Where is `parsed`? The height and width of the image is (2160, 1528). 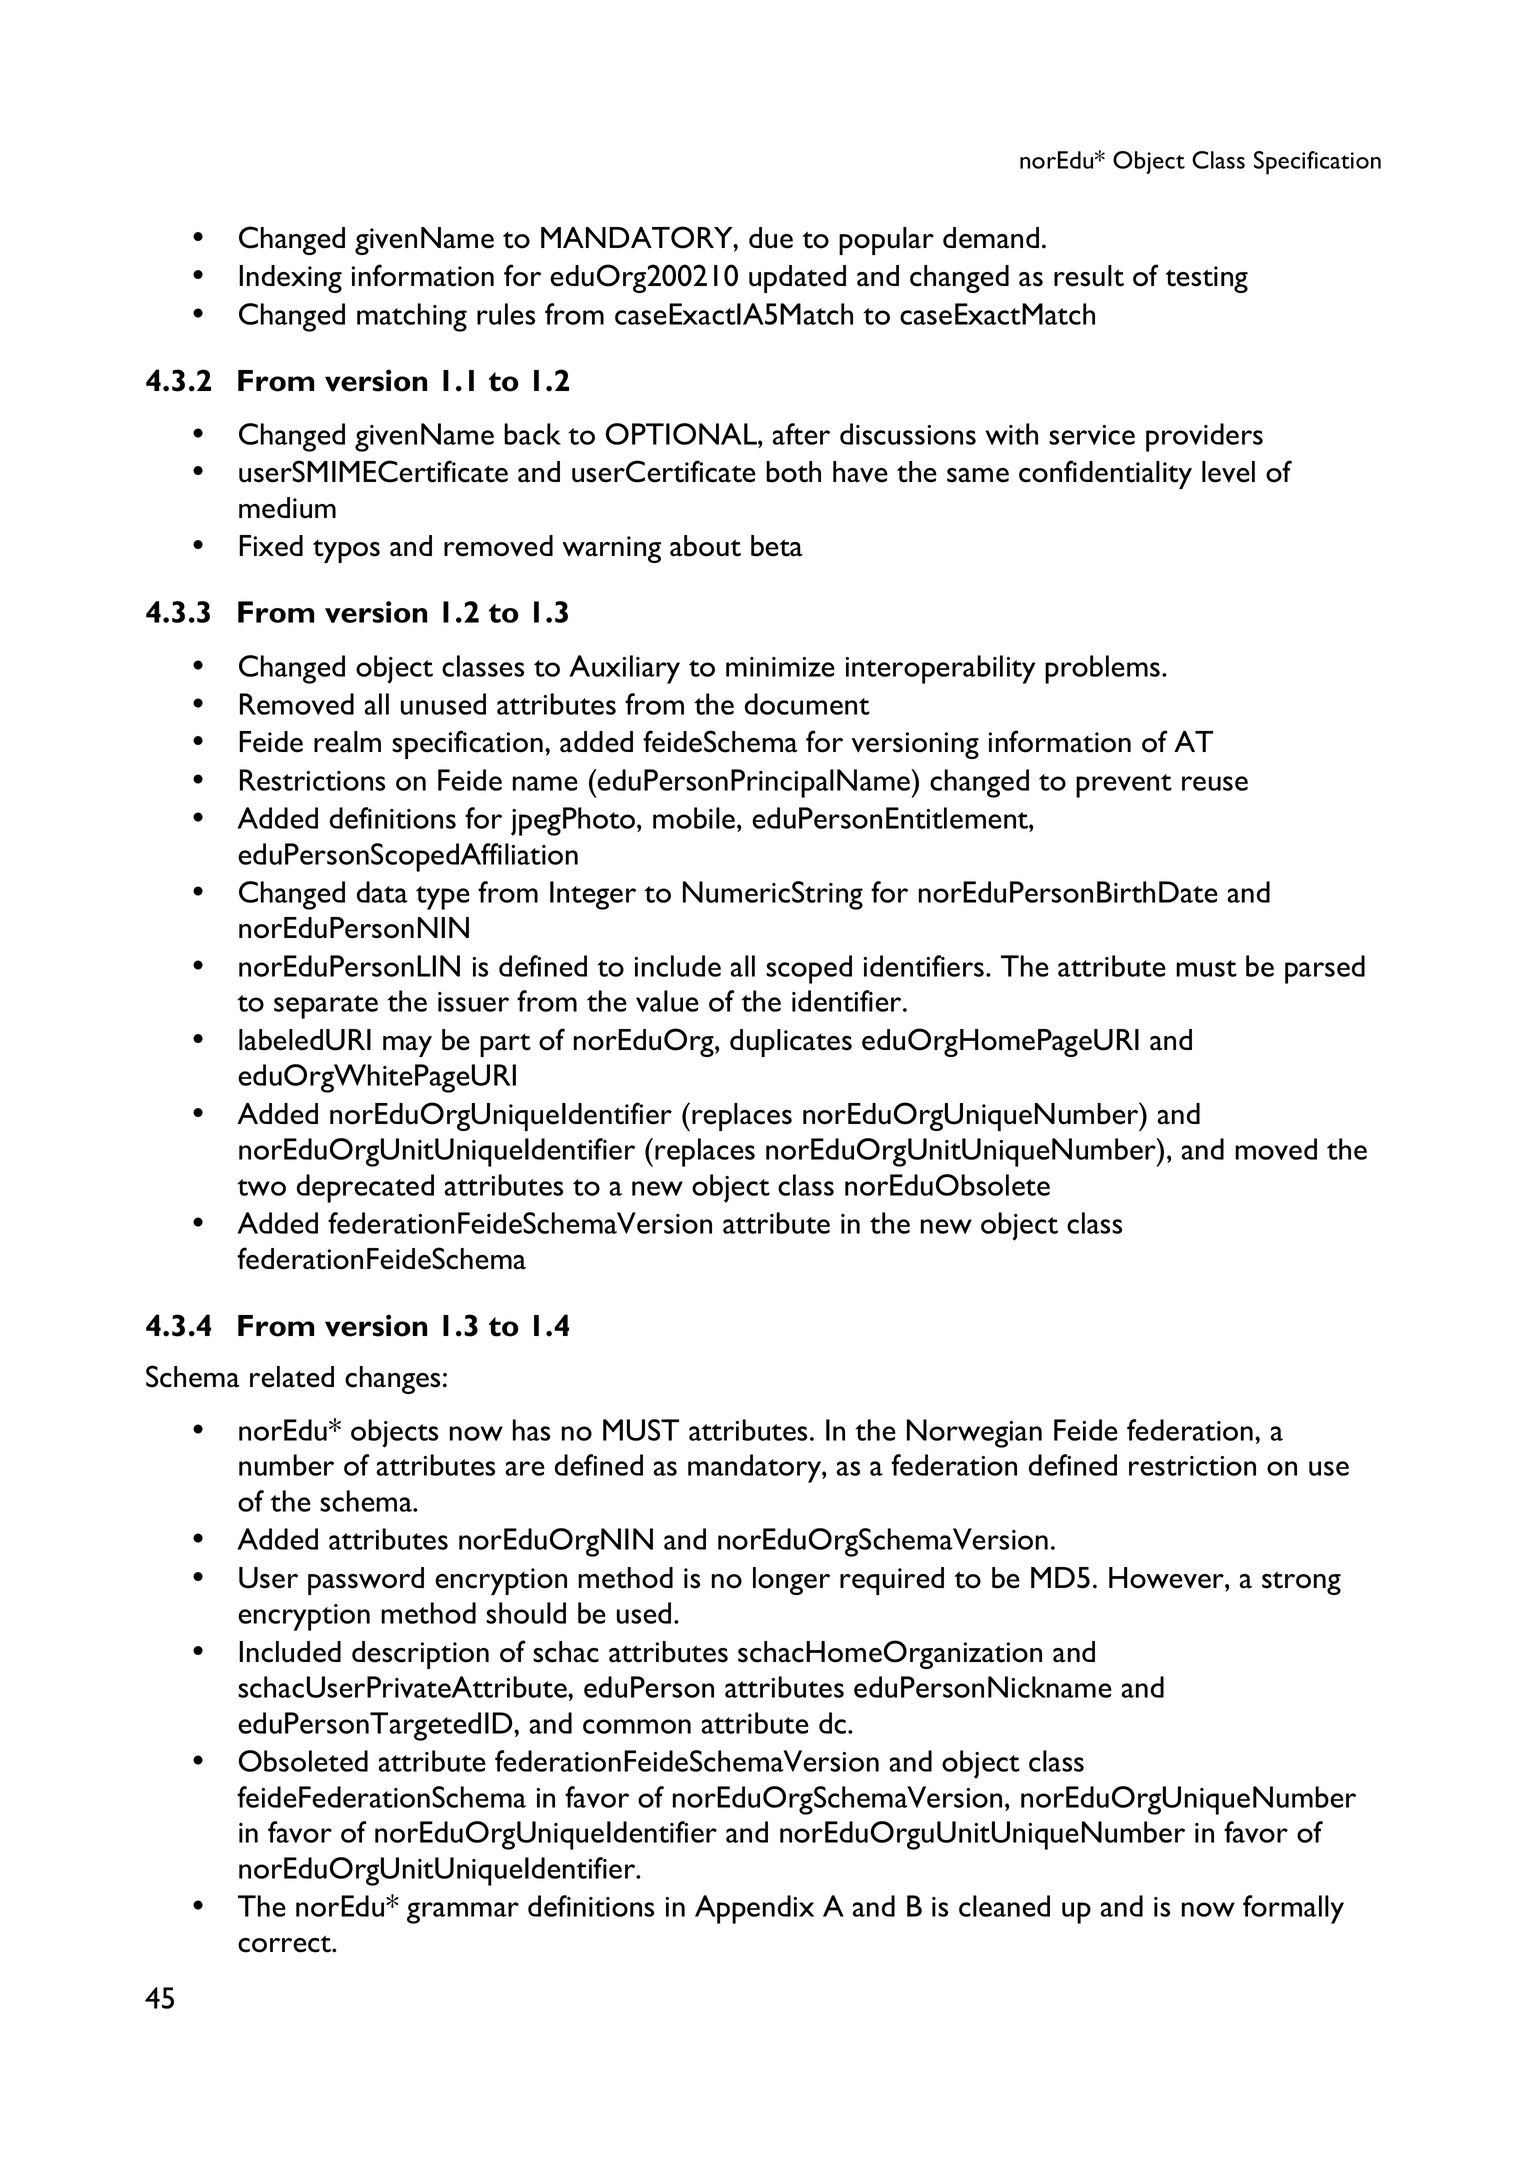
parsed is located at coordinates (1325, 969).
